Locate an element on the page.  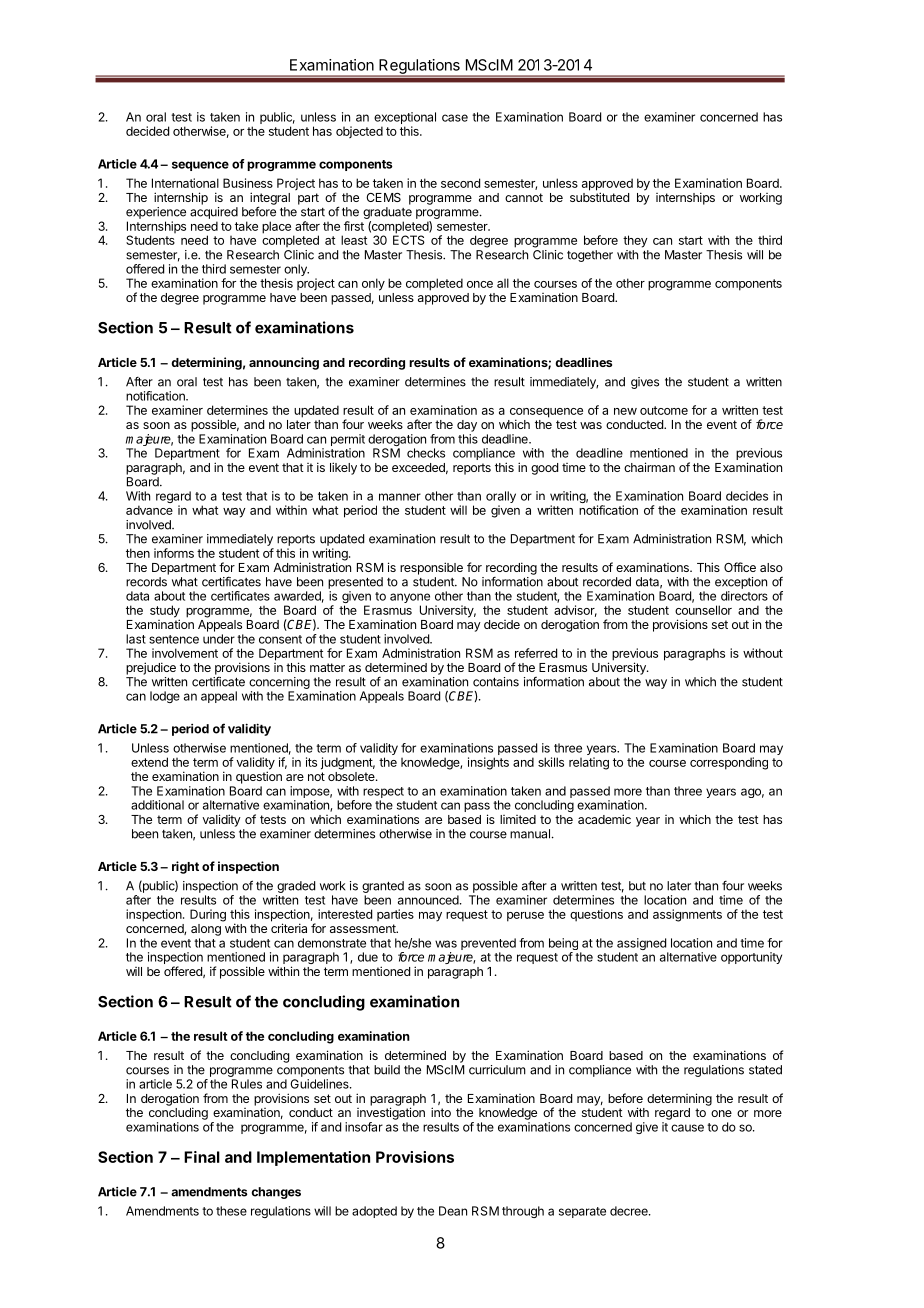
counsellor is located at coordinates (703, 610).
